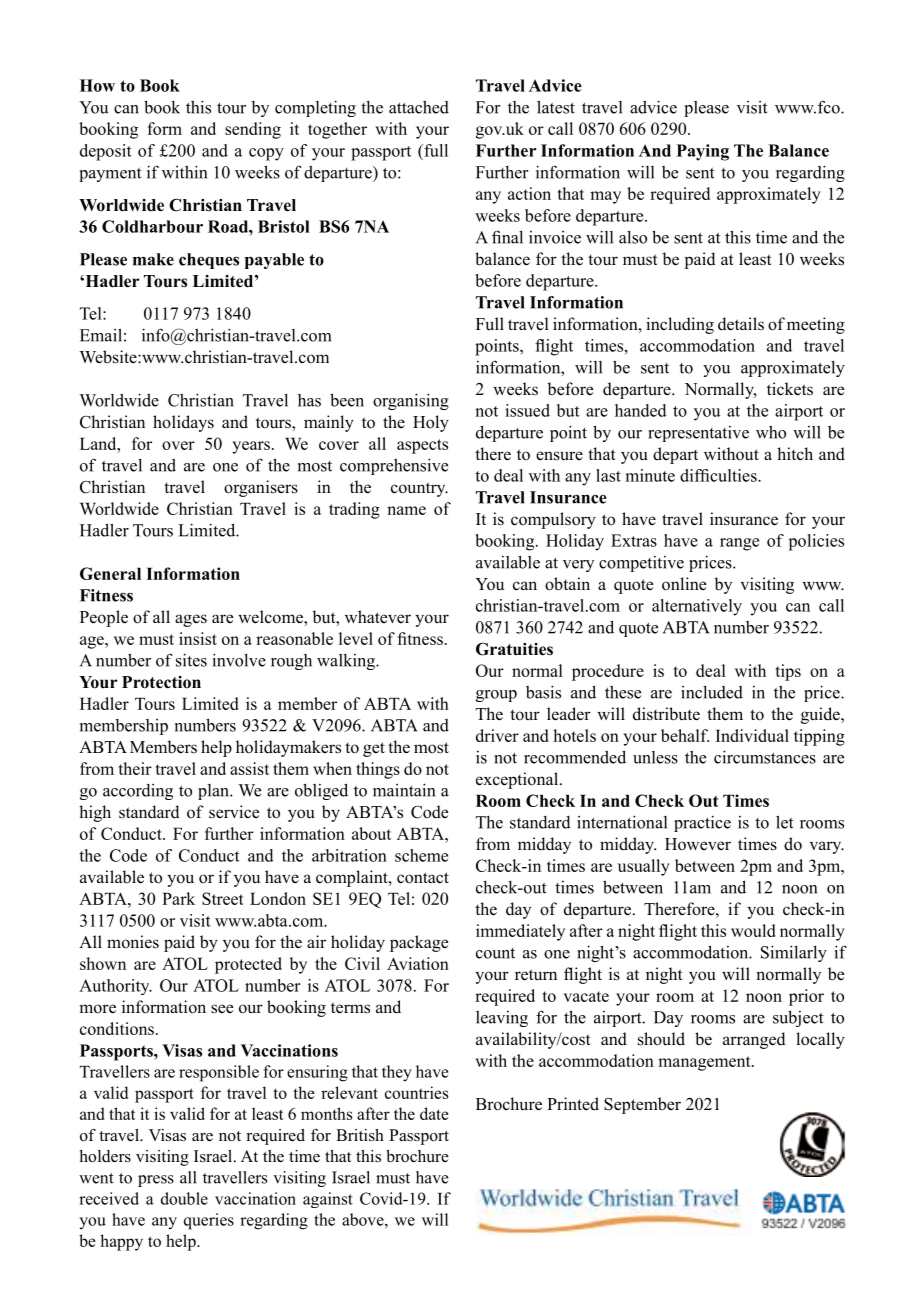 This page has height=1311, width=924. What do you see at coordinates (251, 447) in the page?
I see `years` at bounding box center [251, 447].
